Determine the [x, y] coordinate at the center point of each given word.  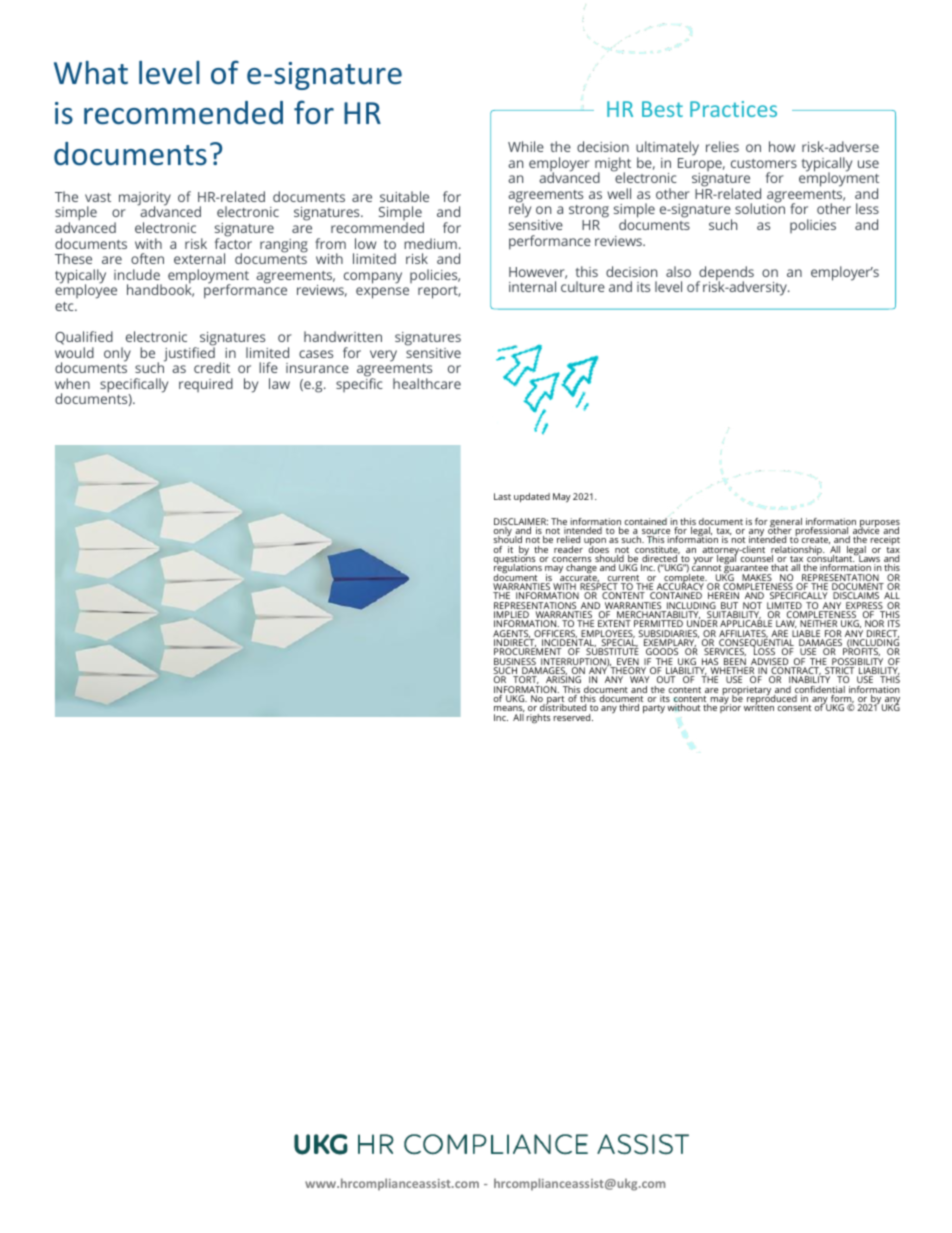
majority [145, 200]
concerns [572, 561]
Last [502, 496]
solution [760, 208]
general [786, 524]
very [383, 356]
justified [189, 353]
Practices [733, 109]
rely [520, 210]
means [509, 709]
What [91, 73]
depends [725, 274]
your [704, 562]
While [526, 146]
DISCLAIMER [521, 523]
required [206, 385]
